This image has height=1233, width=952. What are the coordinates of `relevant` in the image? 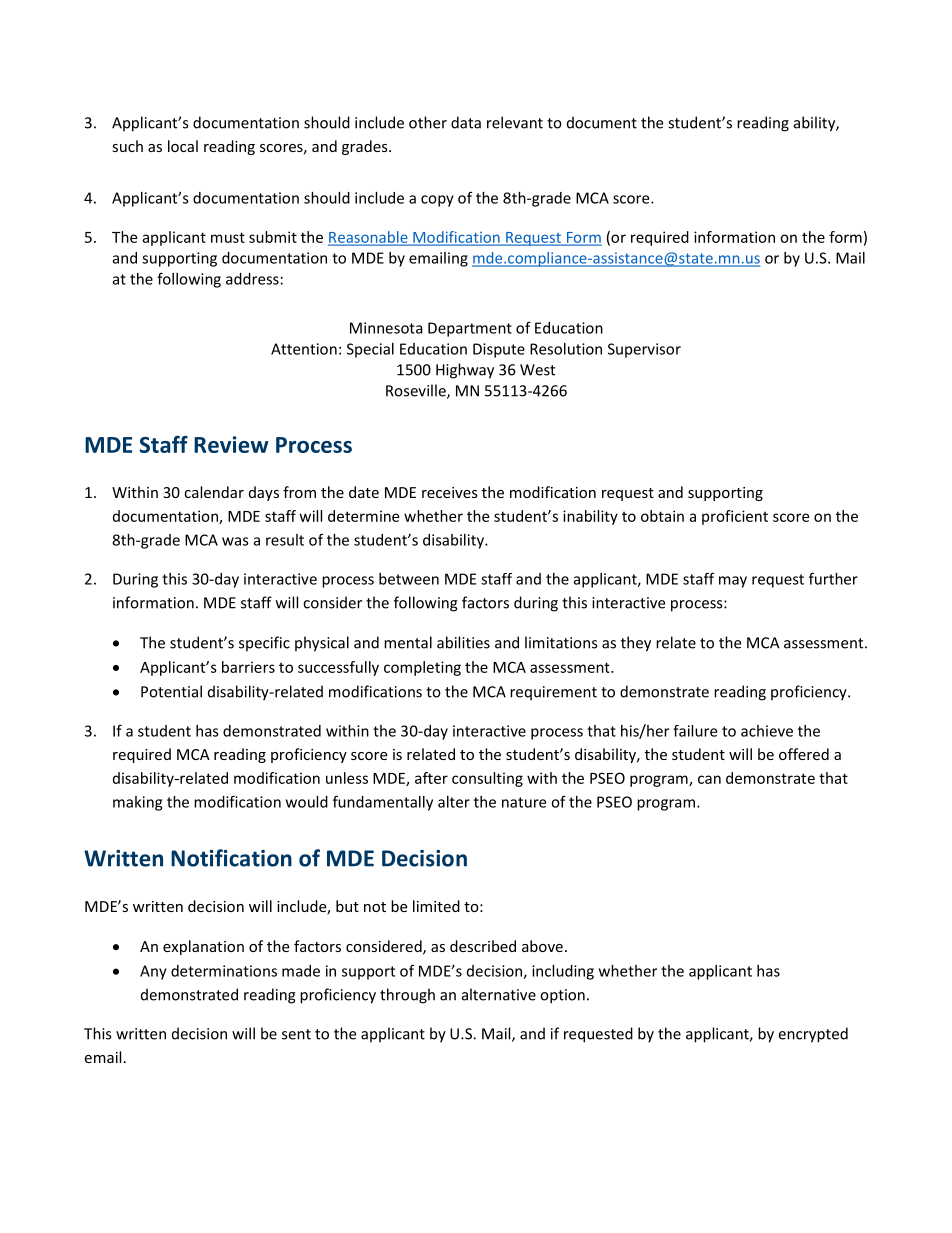 It's located at (515, 122).
